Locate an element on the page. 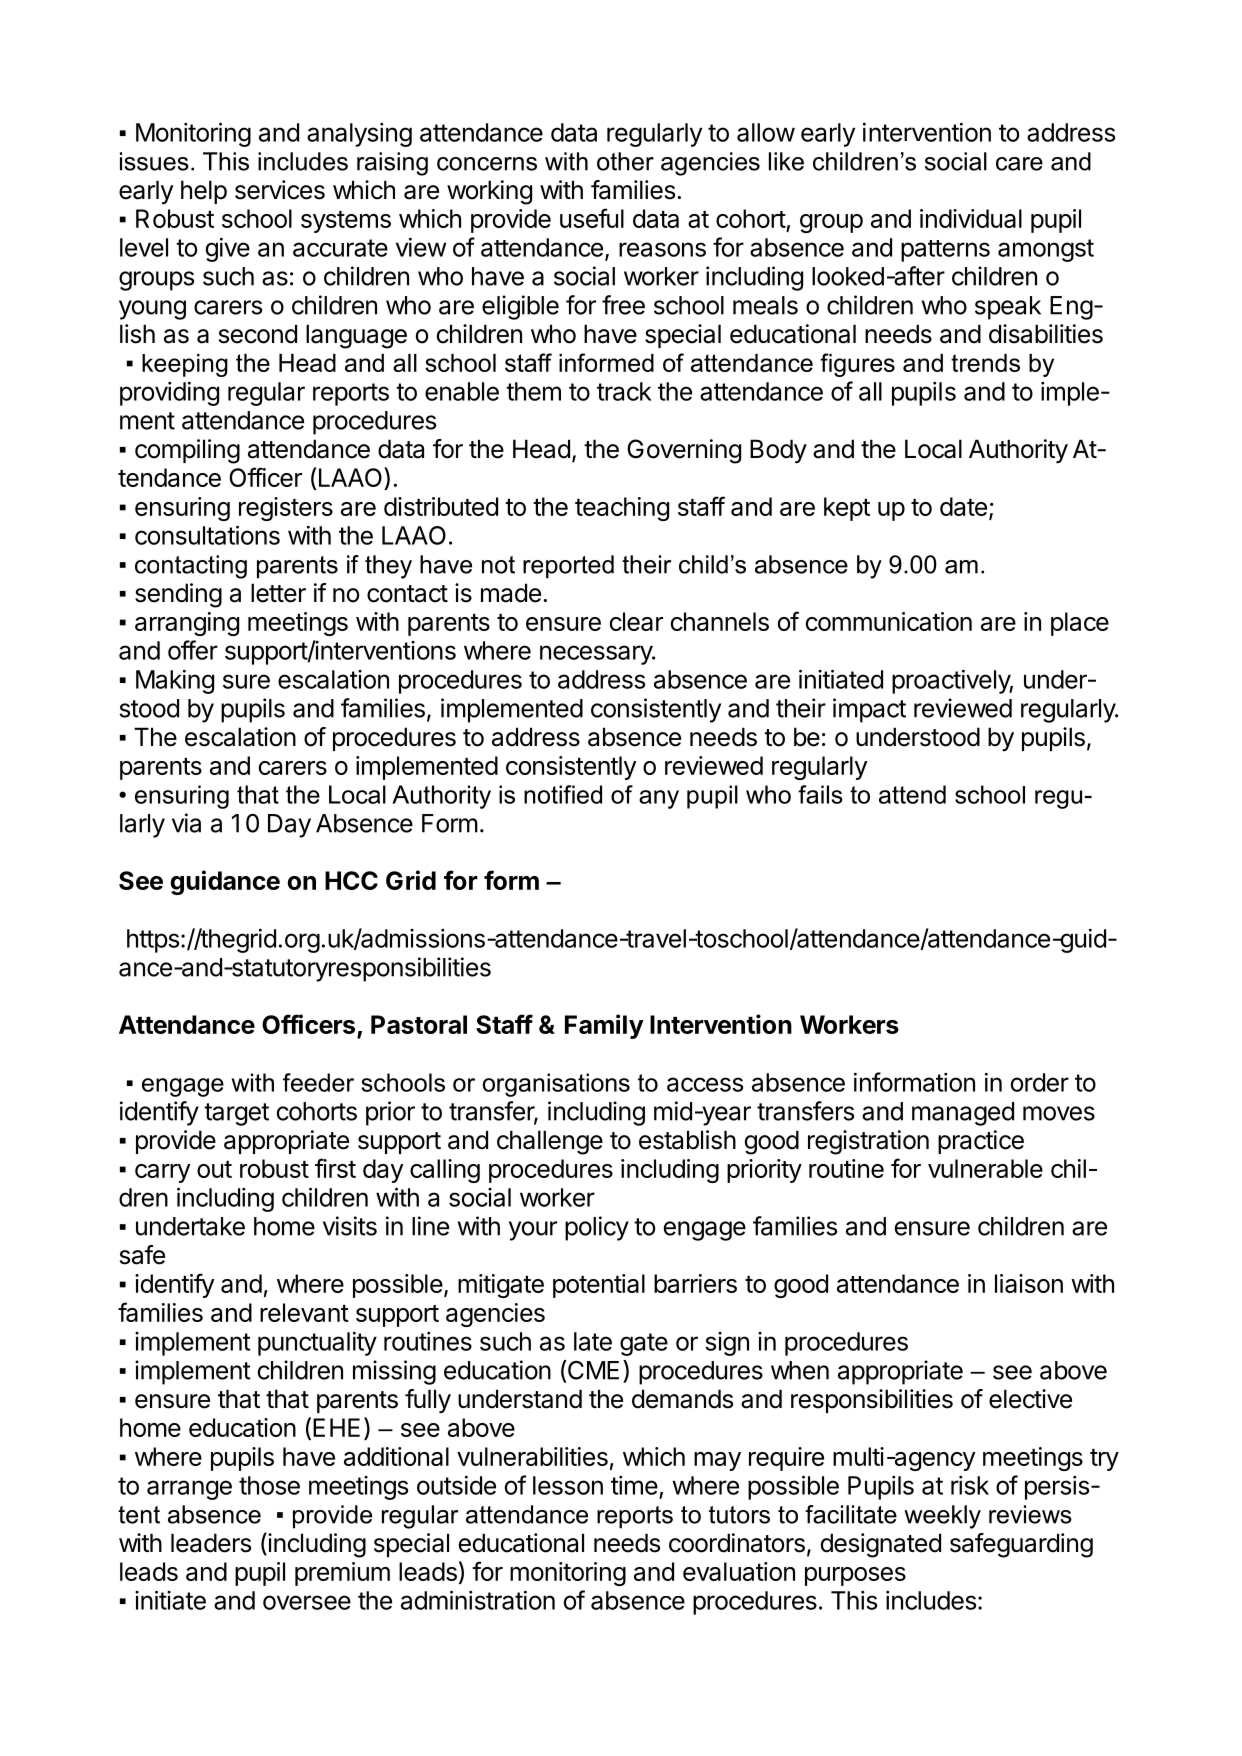  place is located at coordinates (1080, 624).
